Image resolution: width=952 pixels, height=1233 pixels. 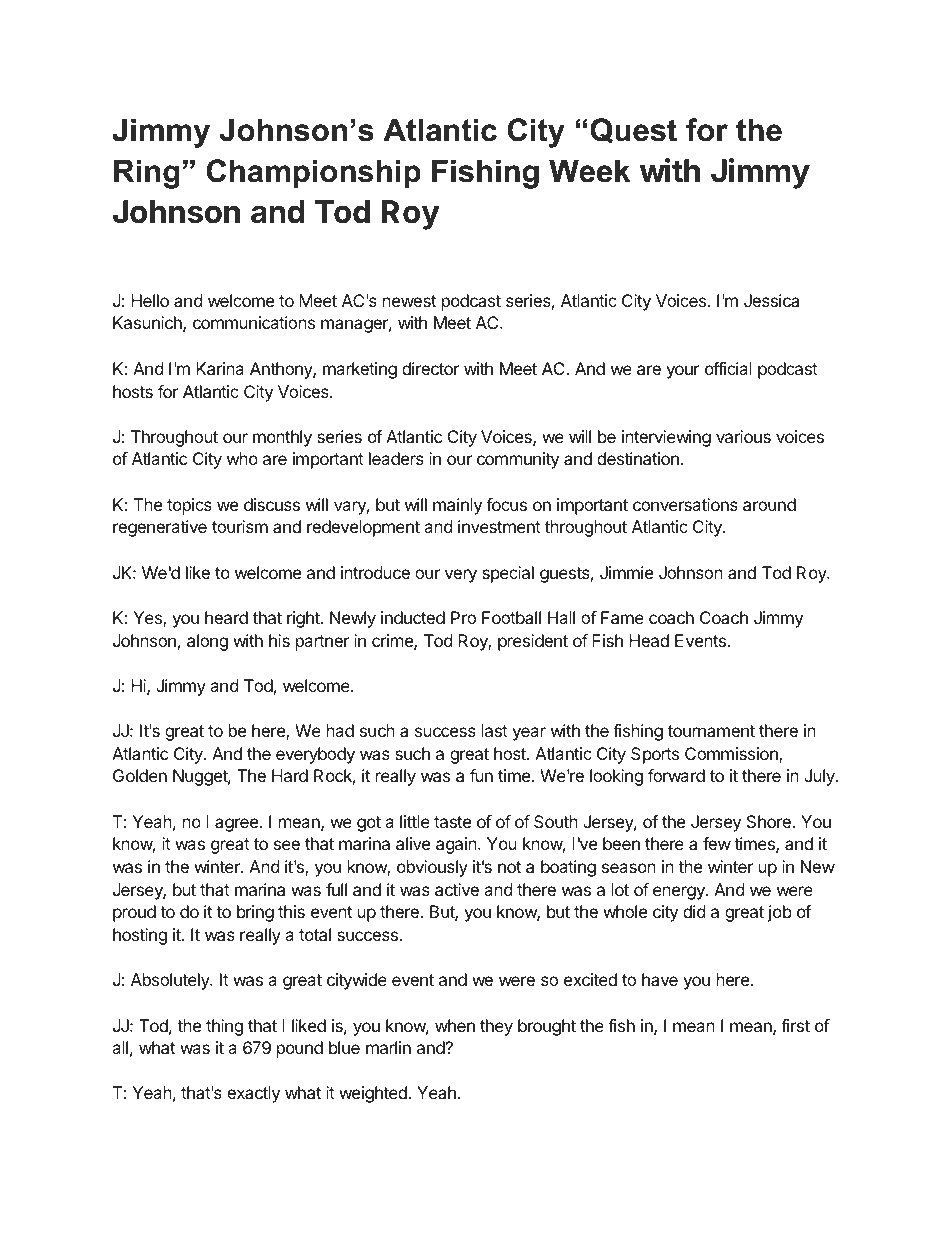 I want to click on fun, so click(x=481, y=775).
